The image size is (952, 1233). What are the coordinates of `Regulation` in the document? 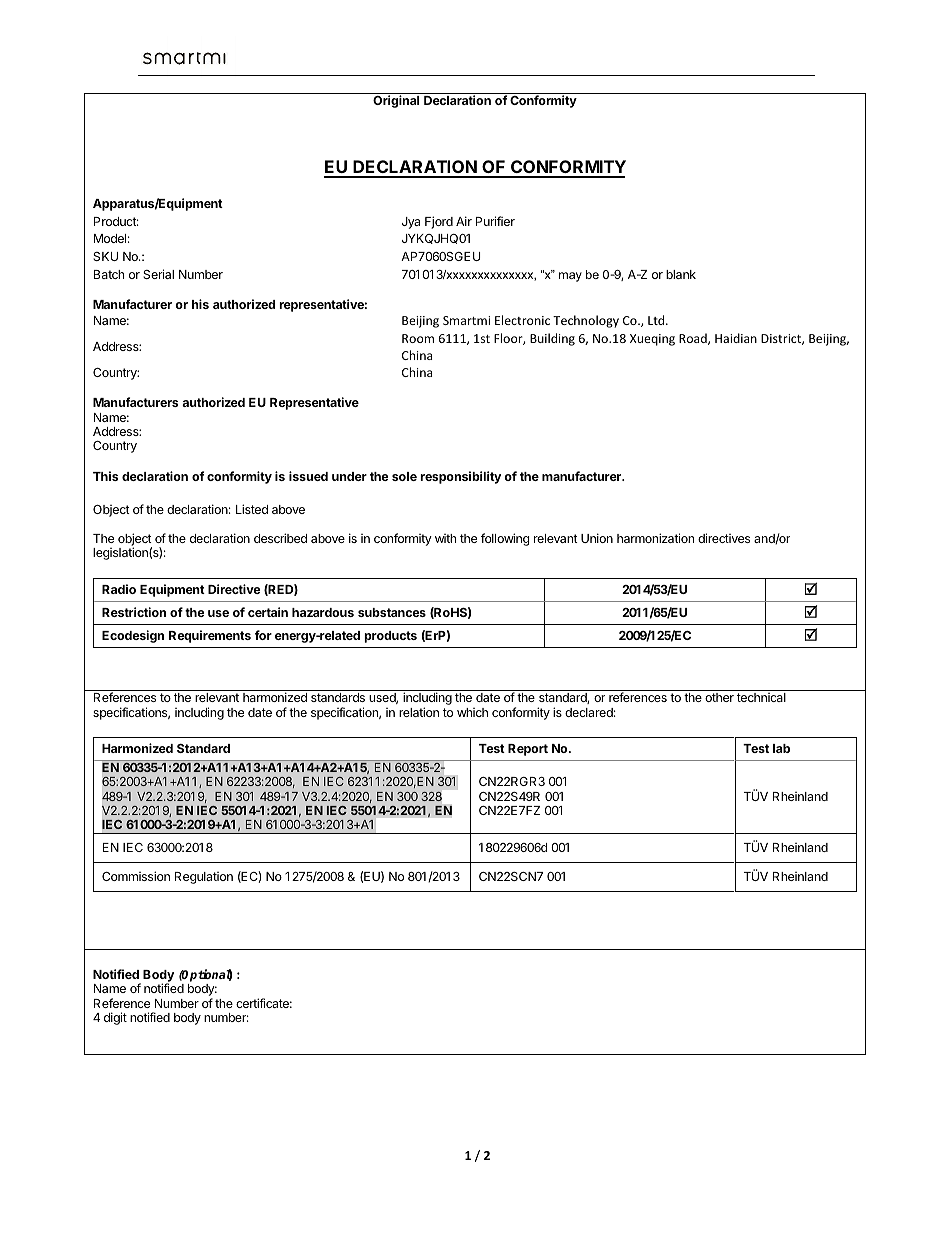 It's located at (204, 878).
